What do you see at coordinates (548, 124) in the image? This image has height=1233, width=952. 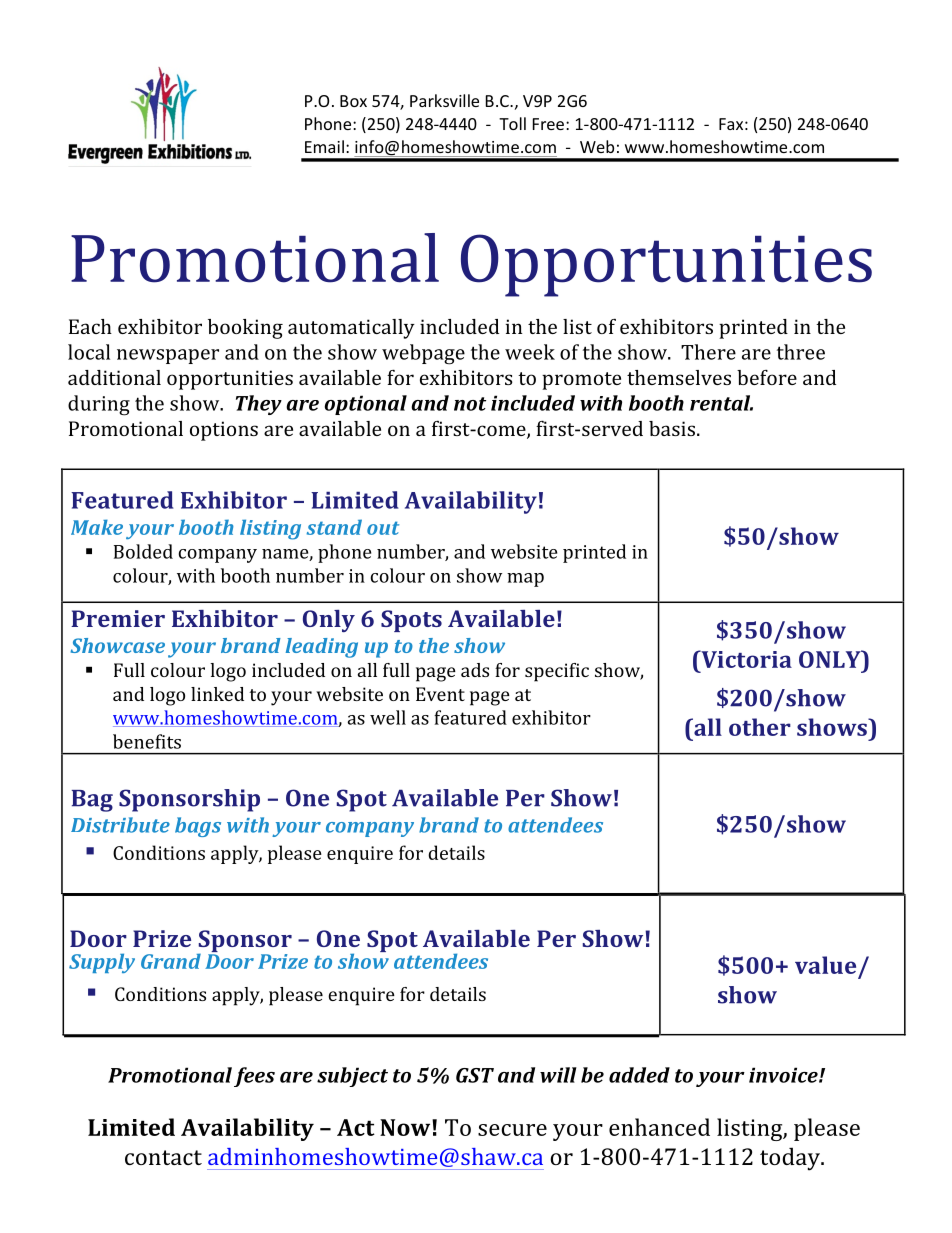 I see `Free` at bounding box center [548, 124].
